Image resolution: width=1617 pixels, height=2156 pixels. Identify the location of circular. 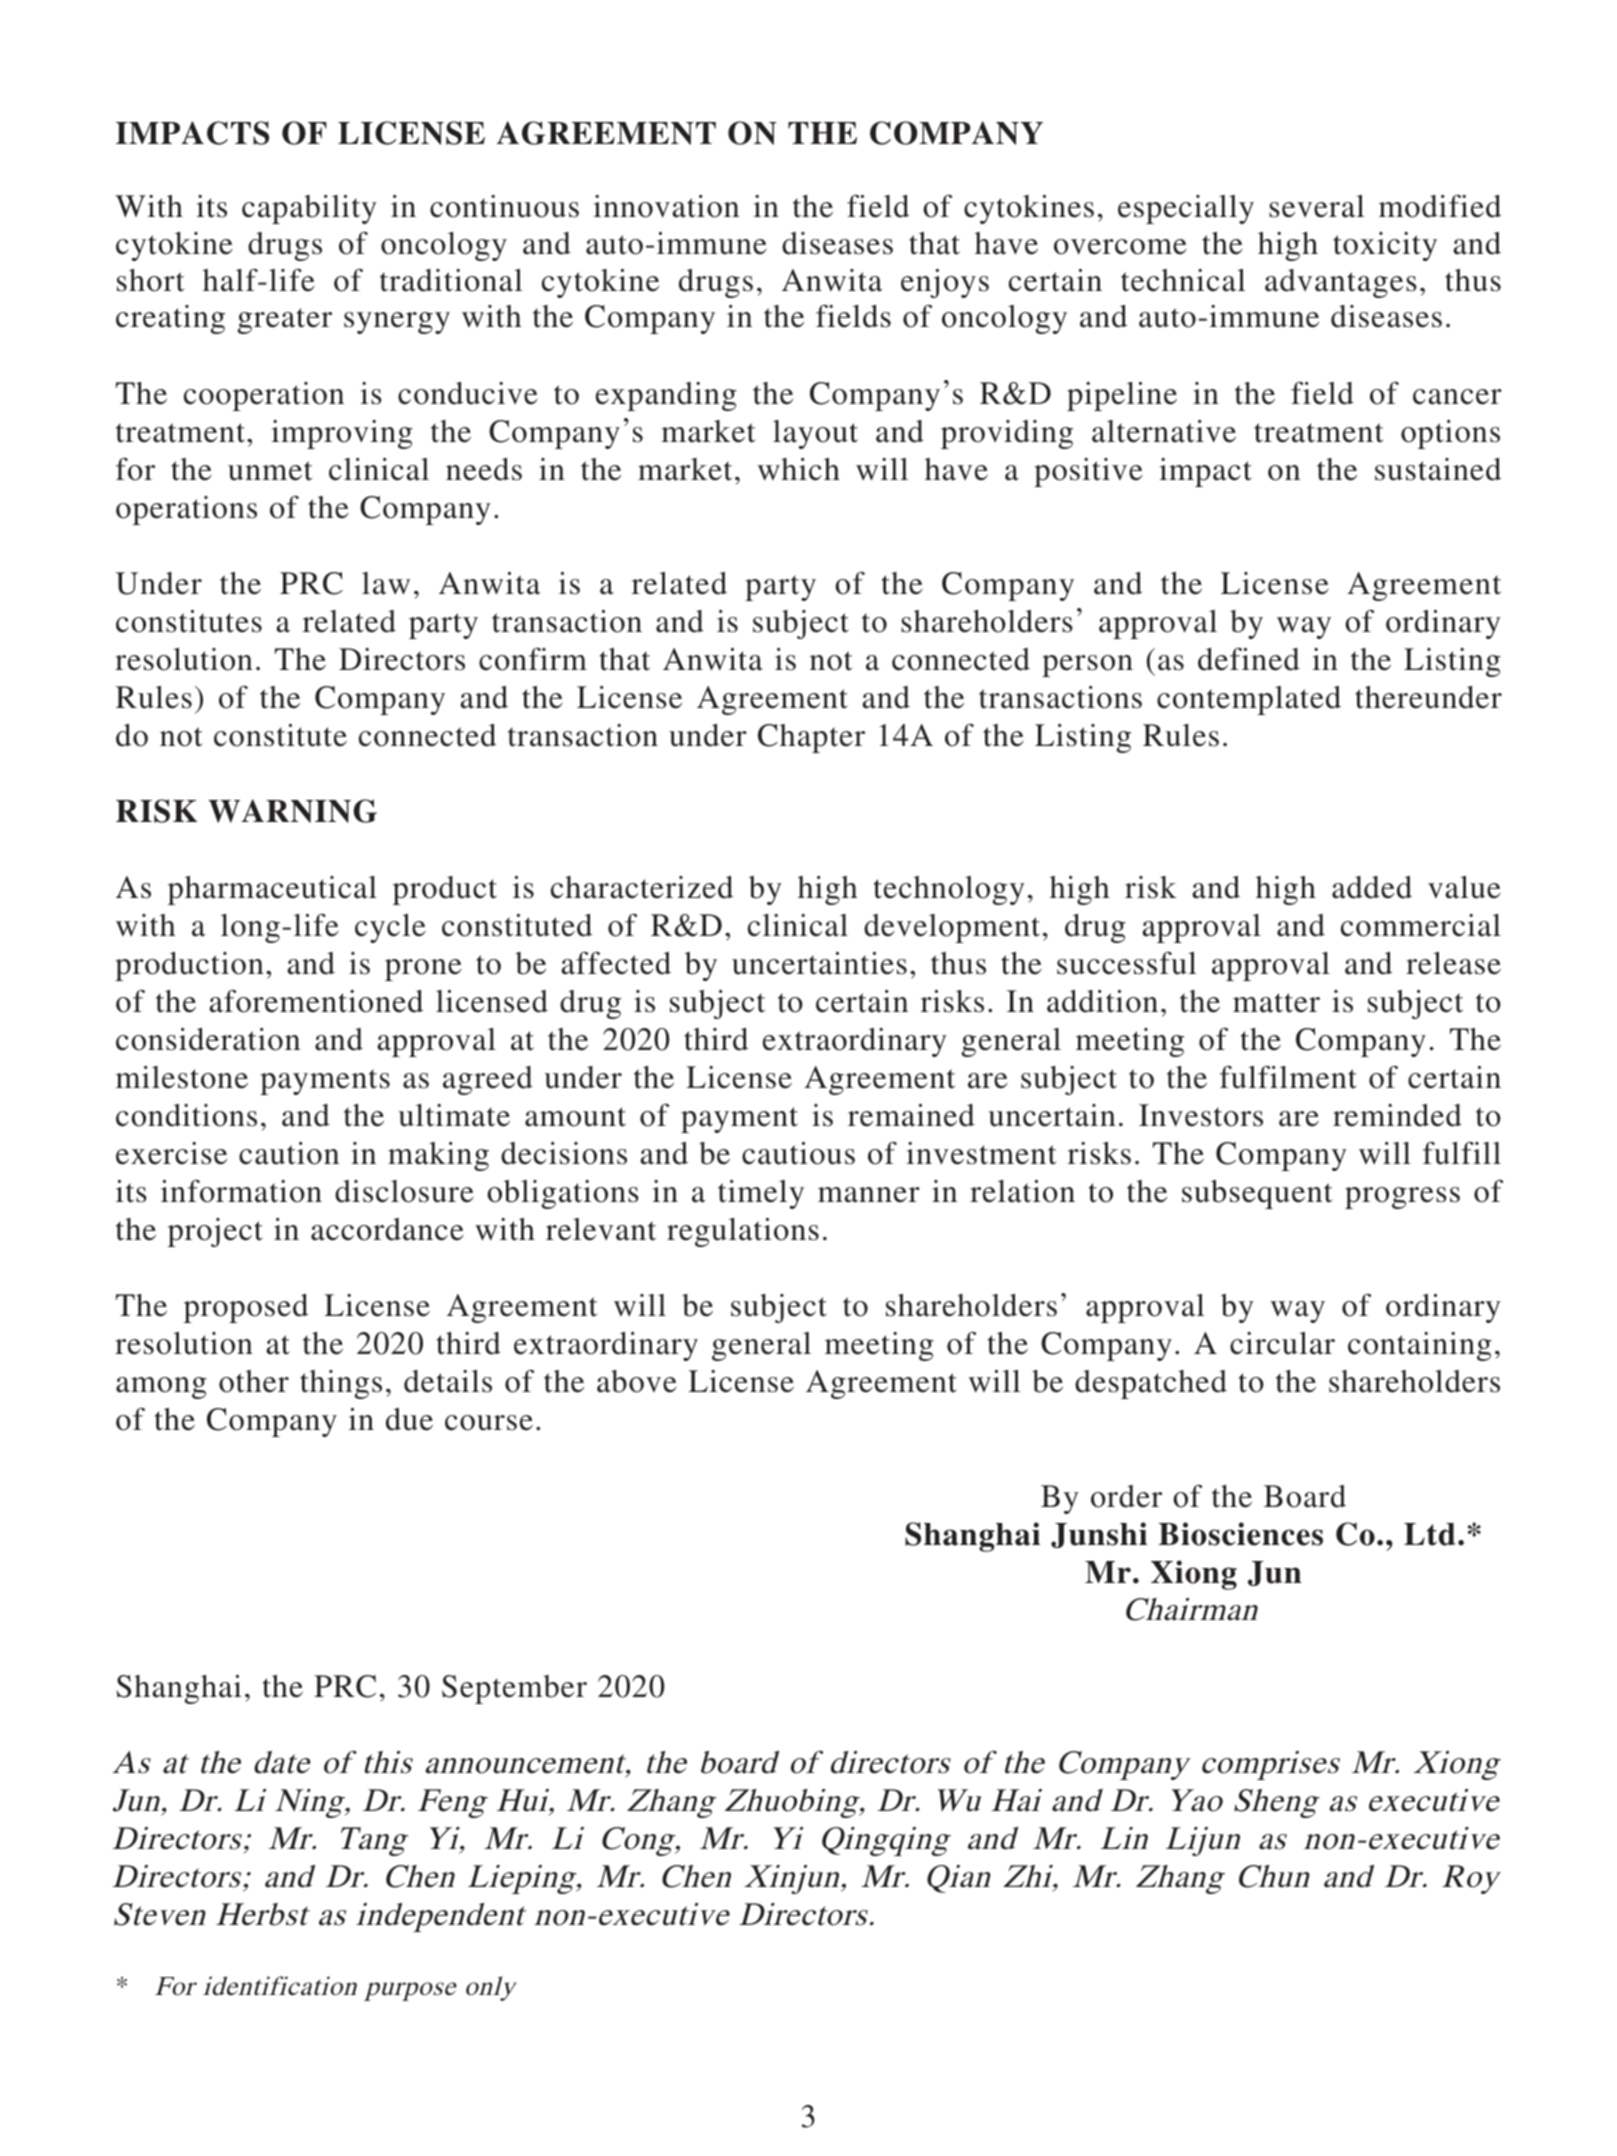
(1282, 1343).
